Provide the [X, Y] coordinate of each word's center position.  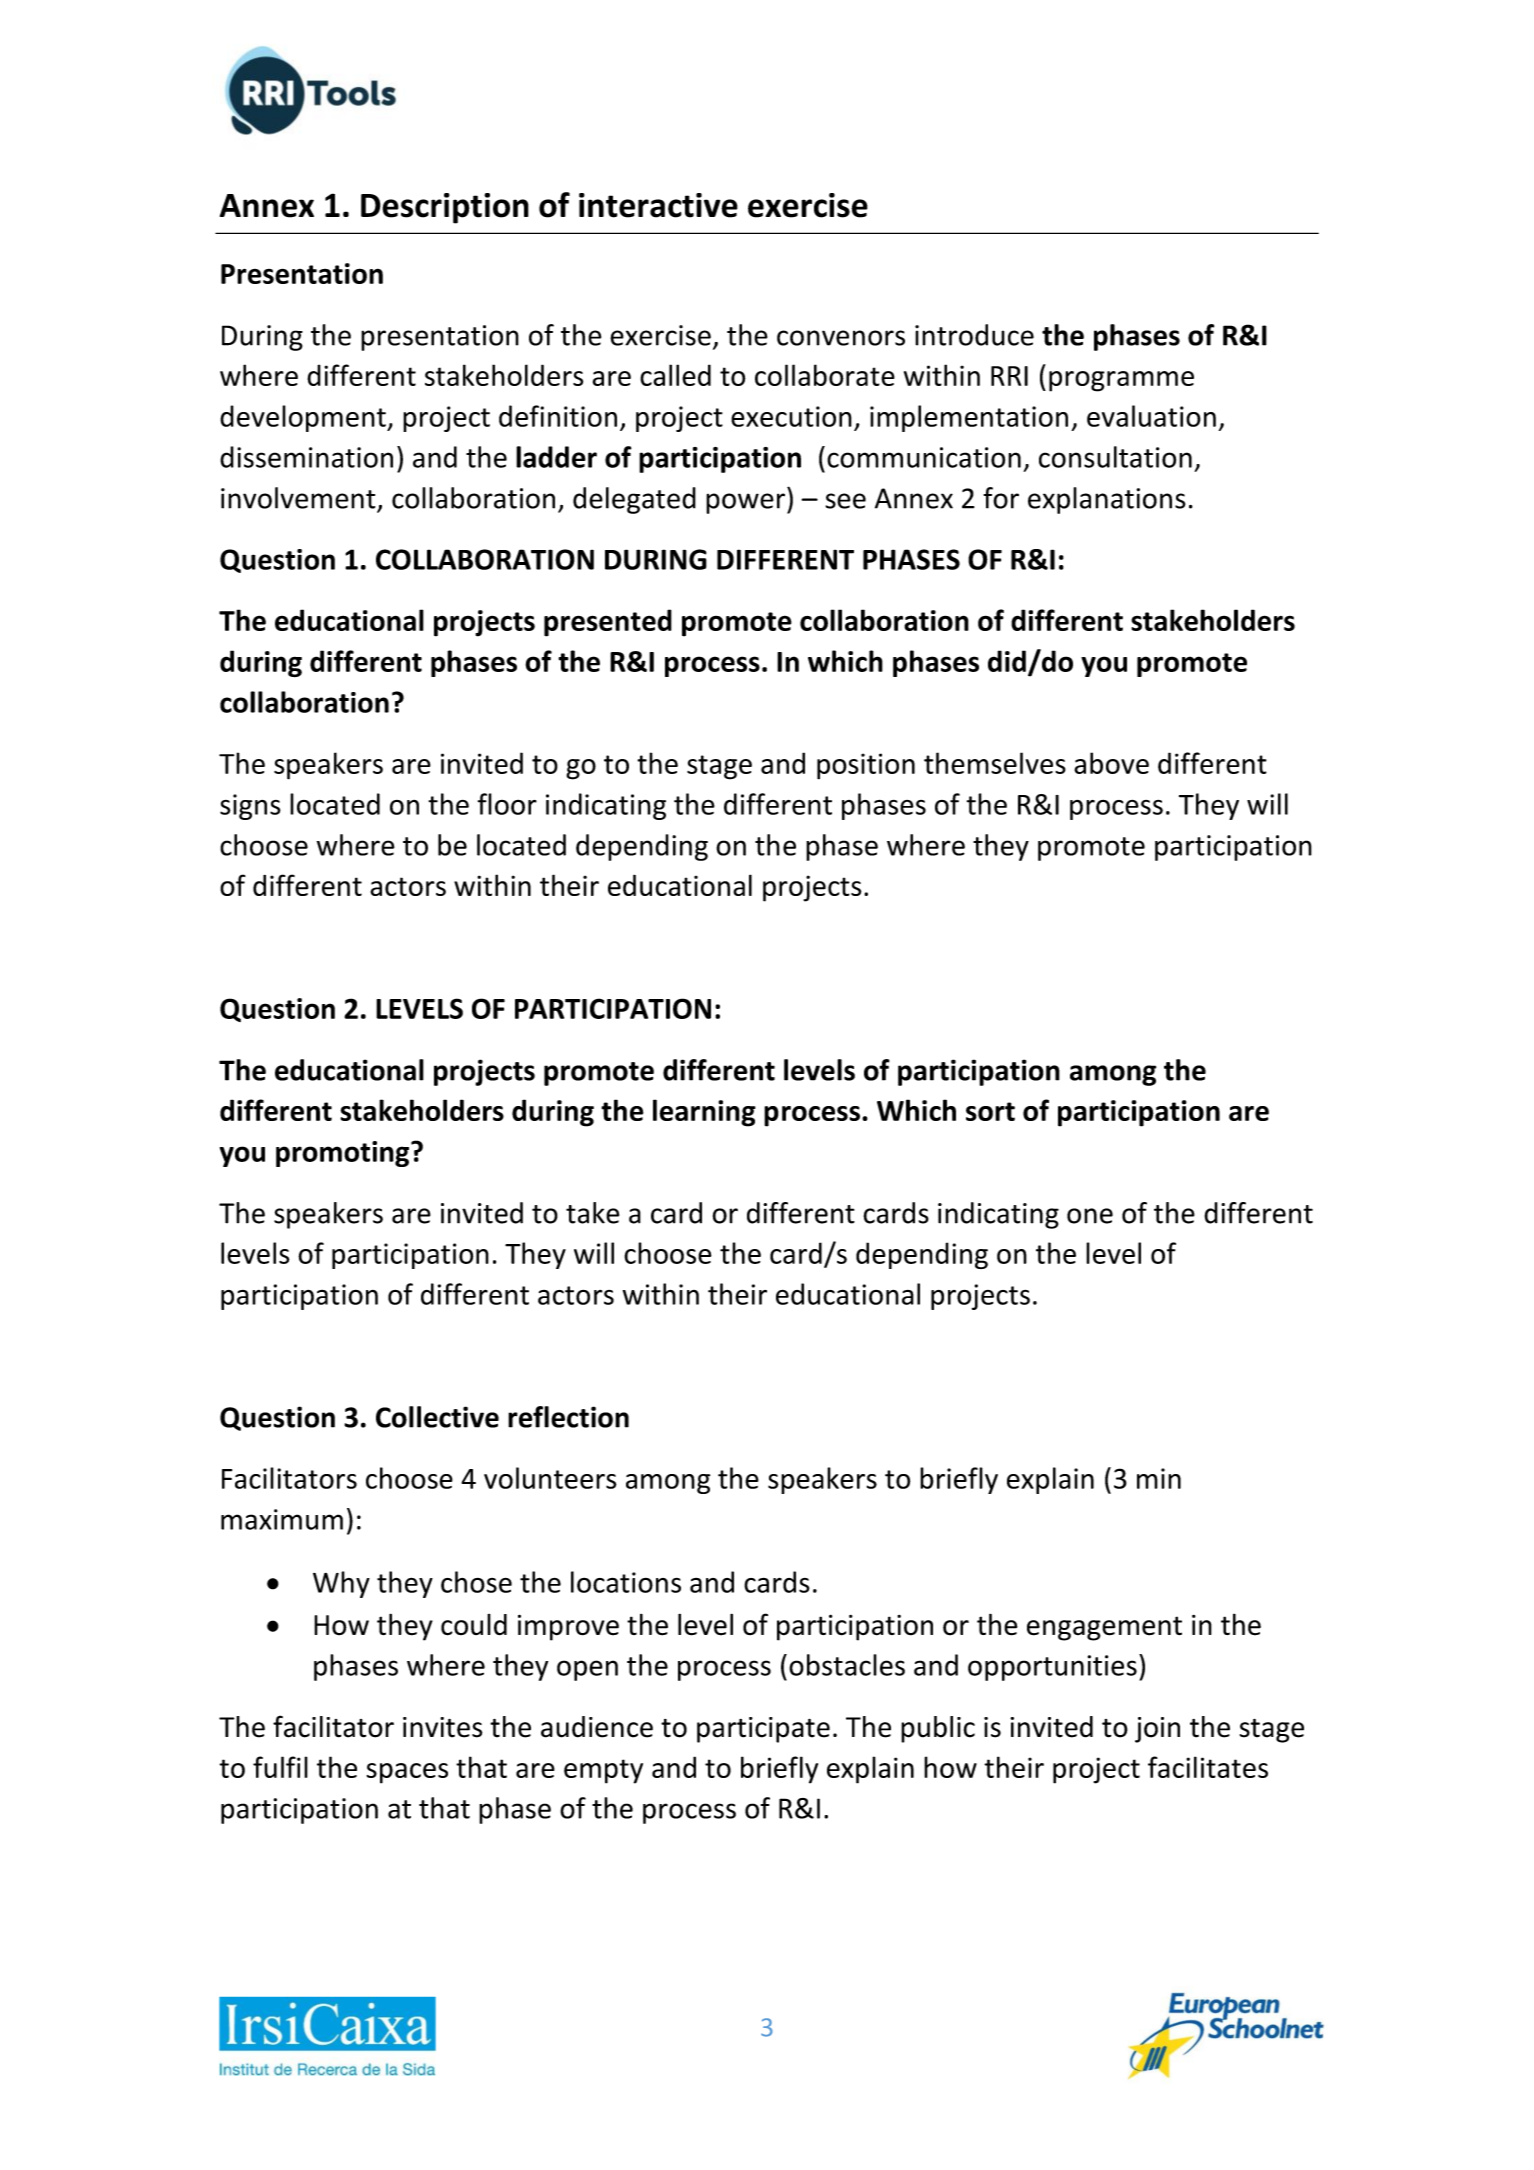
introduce [974, 335]
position [866, 766]
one [1090, 1216]
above [1111, 763]
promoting [344, 1154]
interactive [658, 205]
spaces [407, 1773]
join [1157, 1730]
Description [445, 208]
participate [763, 1730]
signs [250, 807]
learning [704, 1113]
